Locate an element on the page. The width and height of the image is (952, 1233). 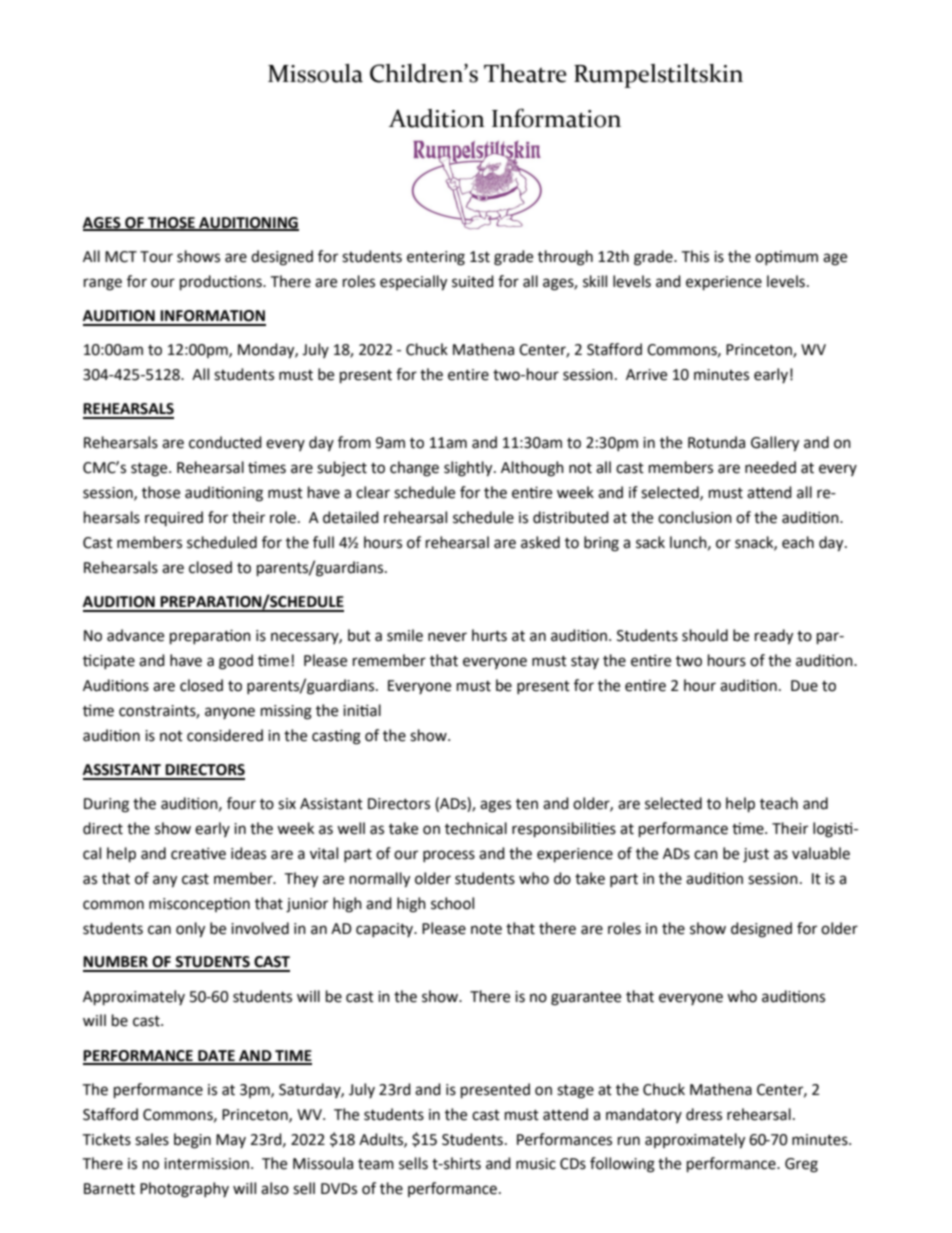
conducted is located at coordinates (225, 442).
